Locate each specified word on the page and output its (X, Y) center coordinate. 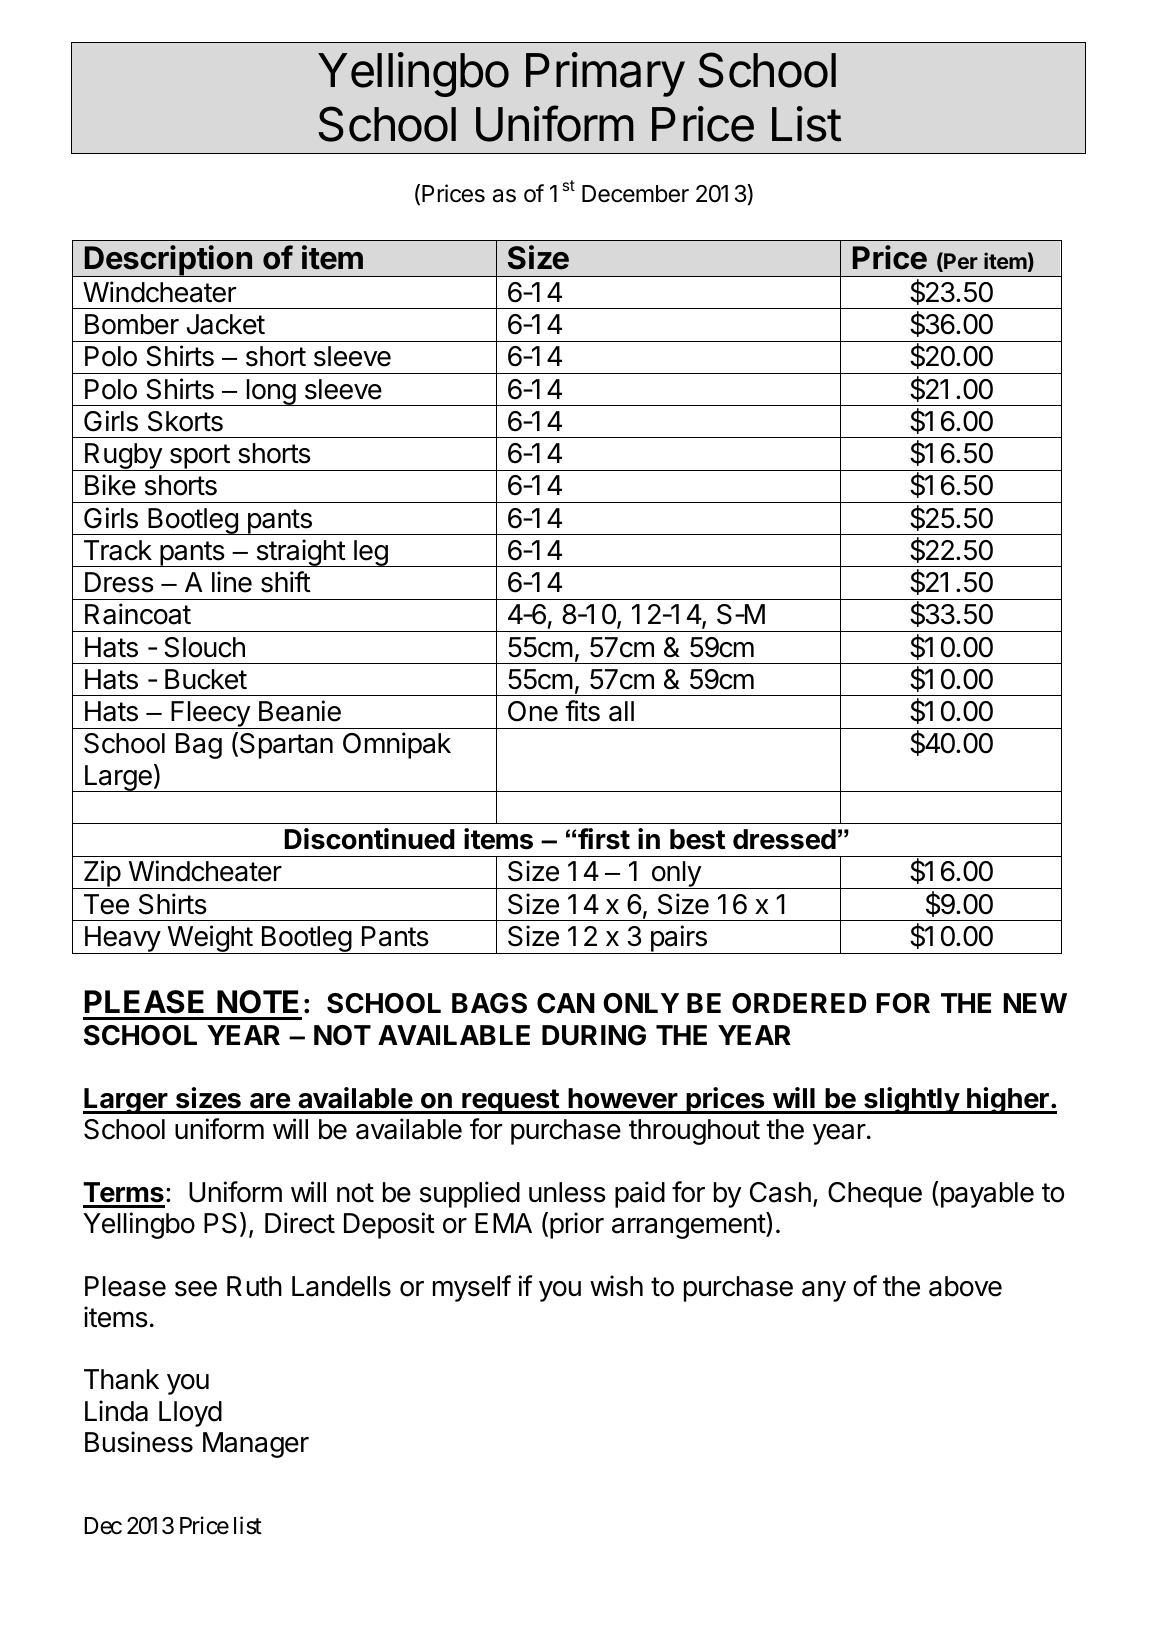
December (635, 194)
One (533, 711)
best (697, 839)
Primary (605, 74)
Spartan (286, 746)
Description (168, 261)
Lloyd (190, 1414)
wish (616, 1286)
